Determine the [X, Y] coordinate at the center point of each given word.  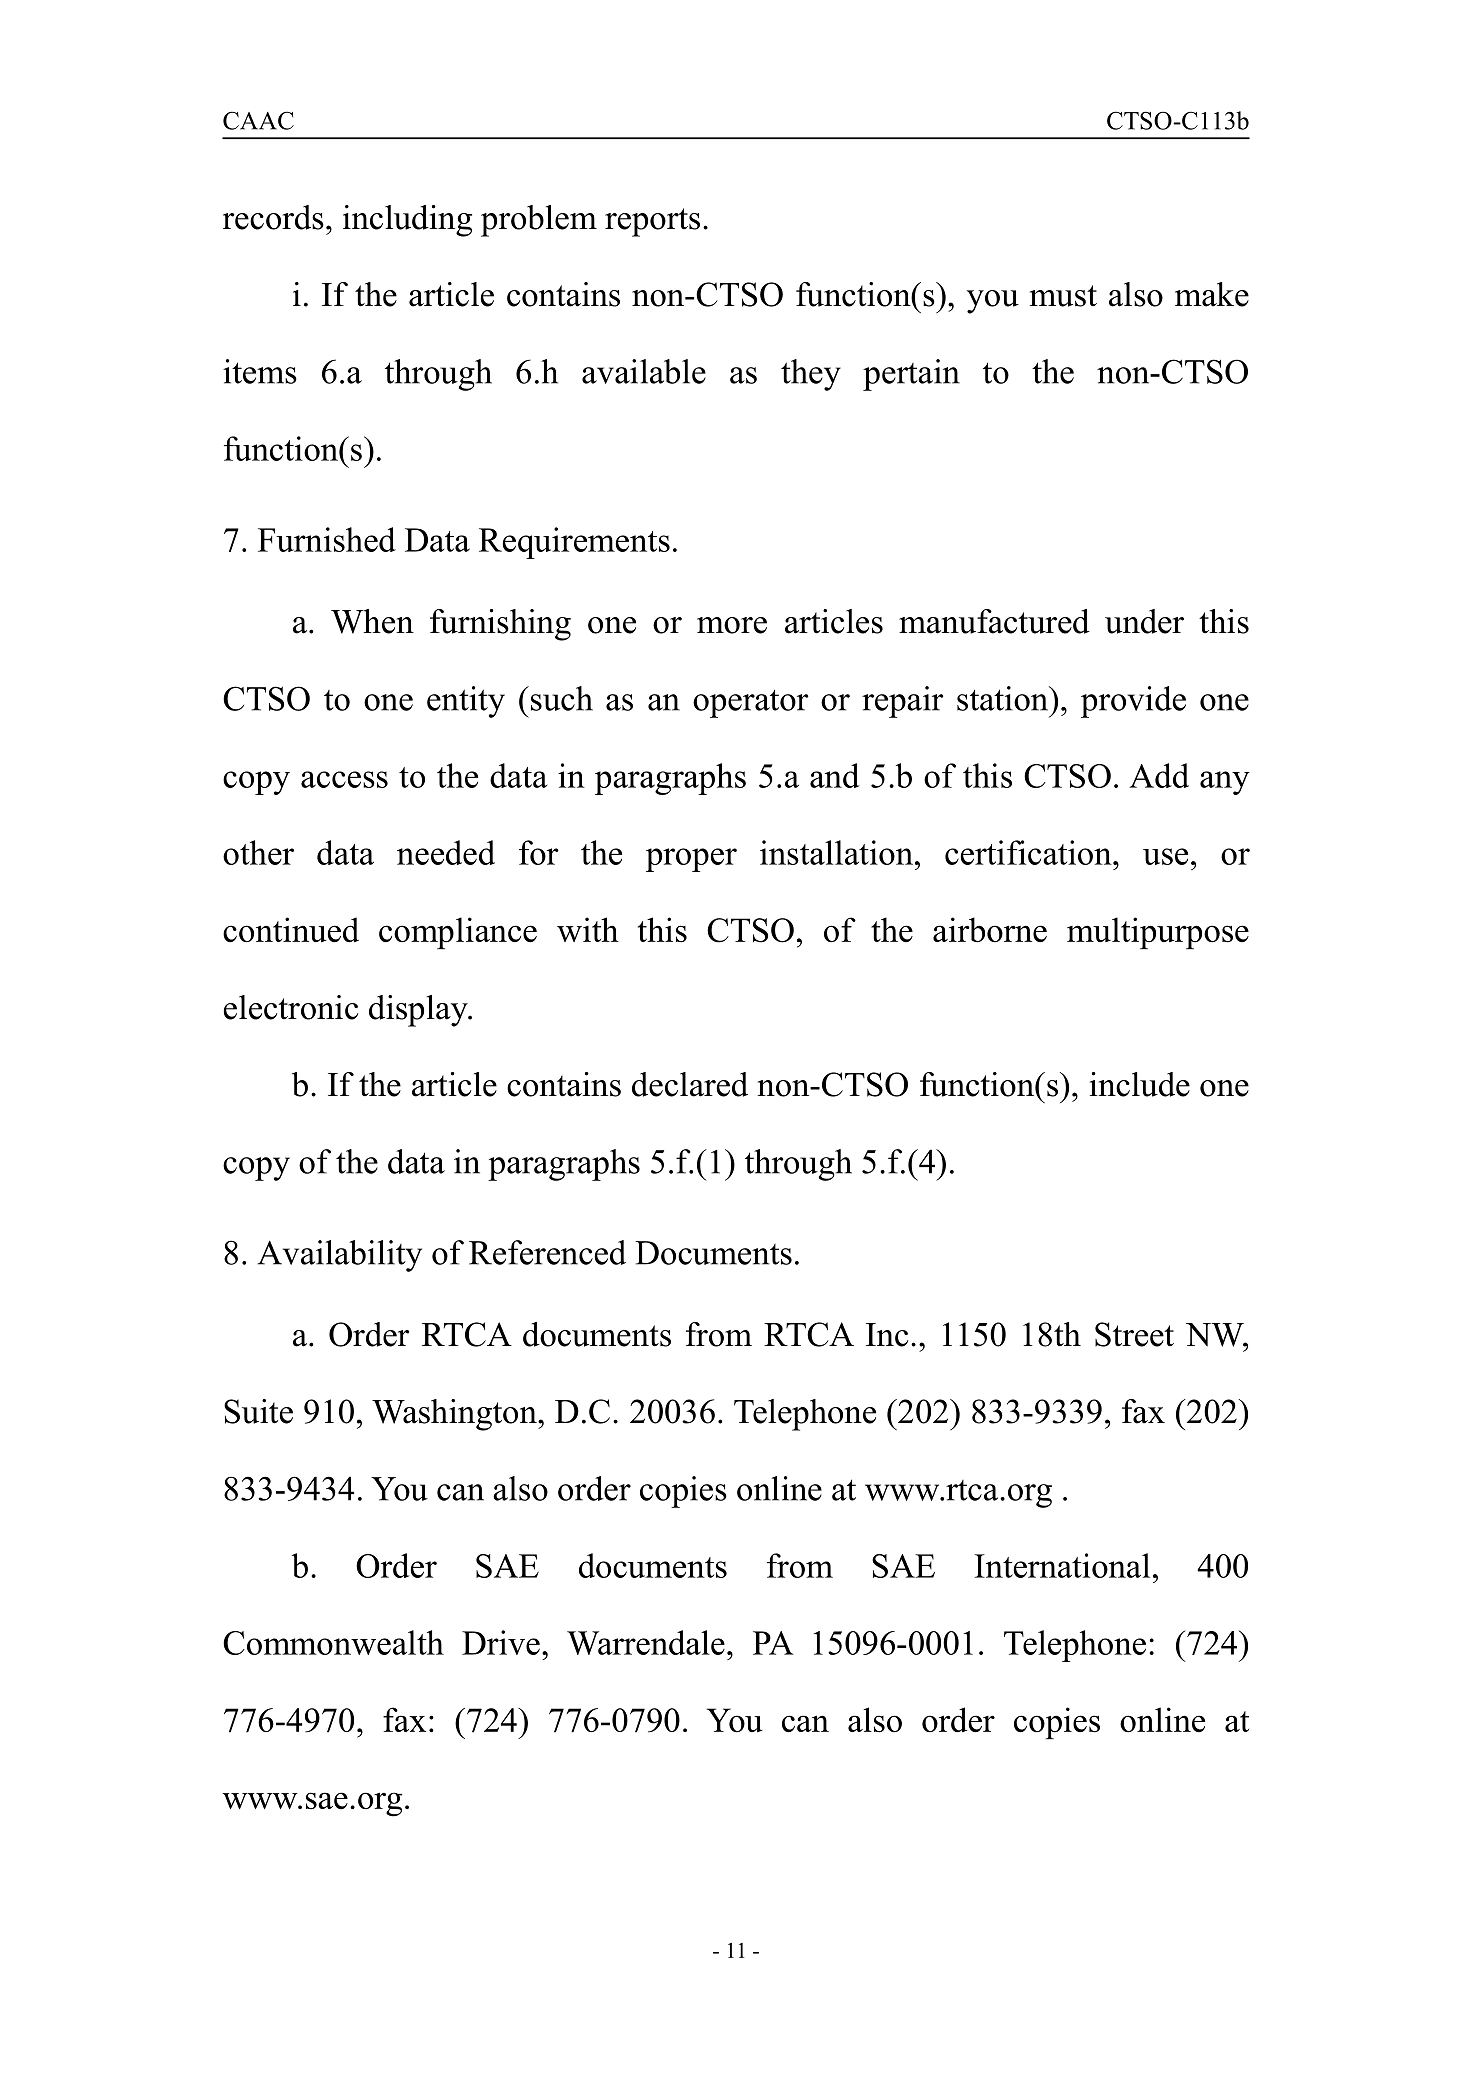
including [407, 221]
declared [690, 1084]
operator [751, 703]
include [1140, 1084]
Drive [501, 1642]
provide [1133, 702]
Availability [339, 1256]
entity [466, 702]
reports [652, 222]
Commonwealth [333, 1642]
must [1063, 296]
